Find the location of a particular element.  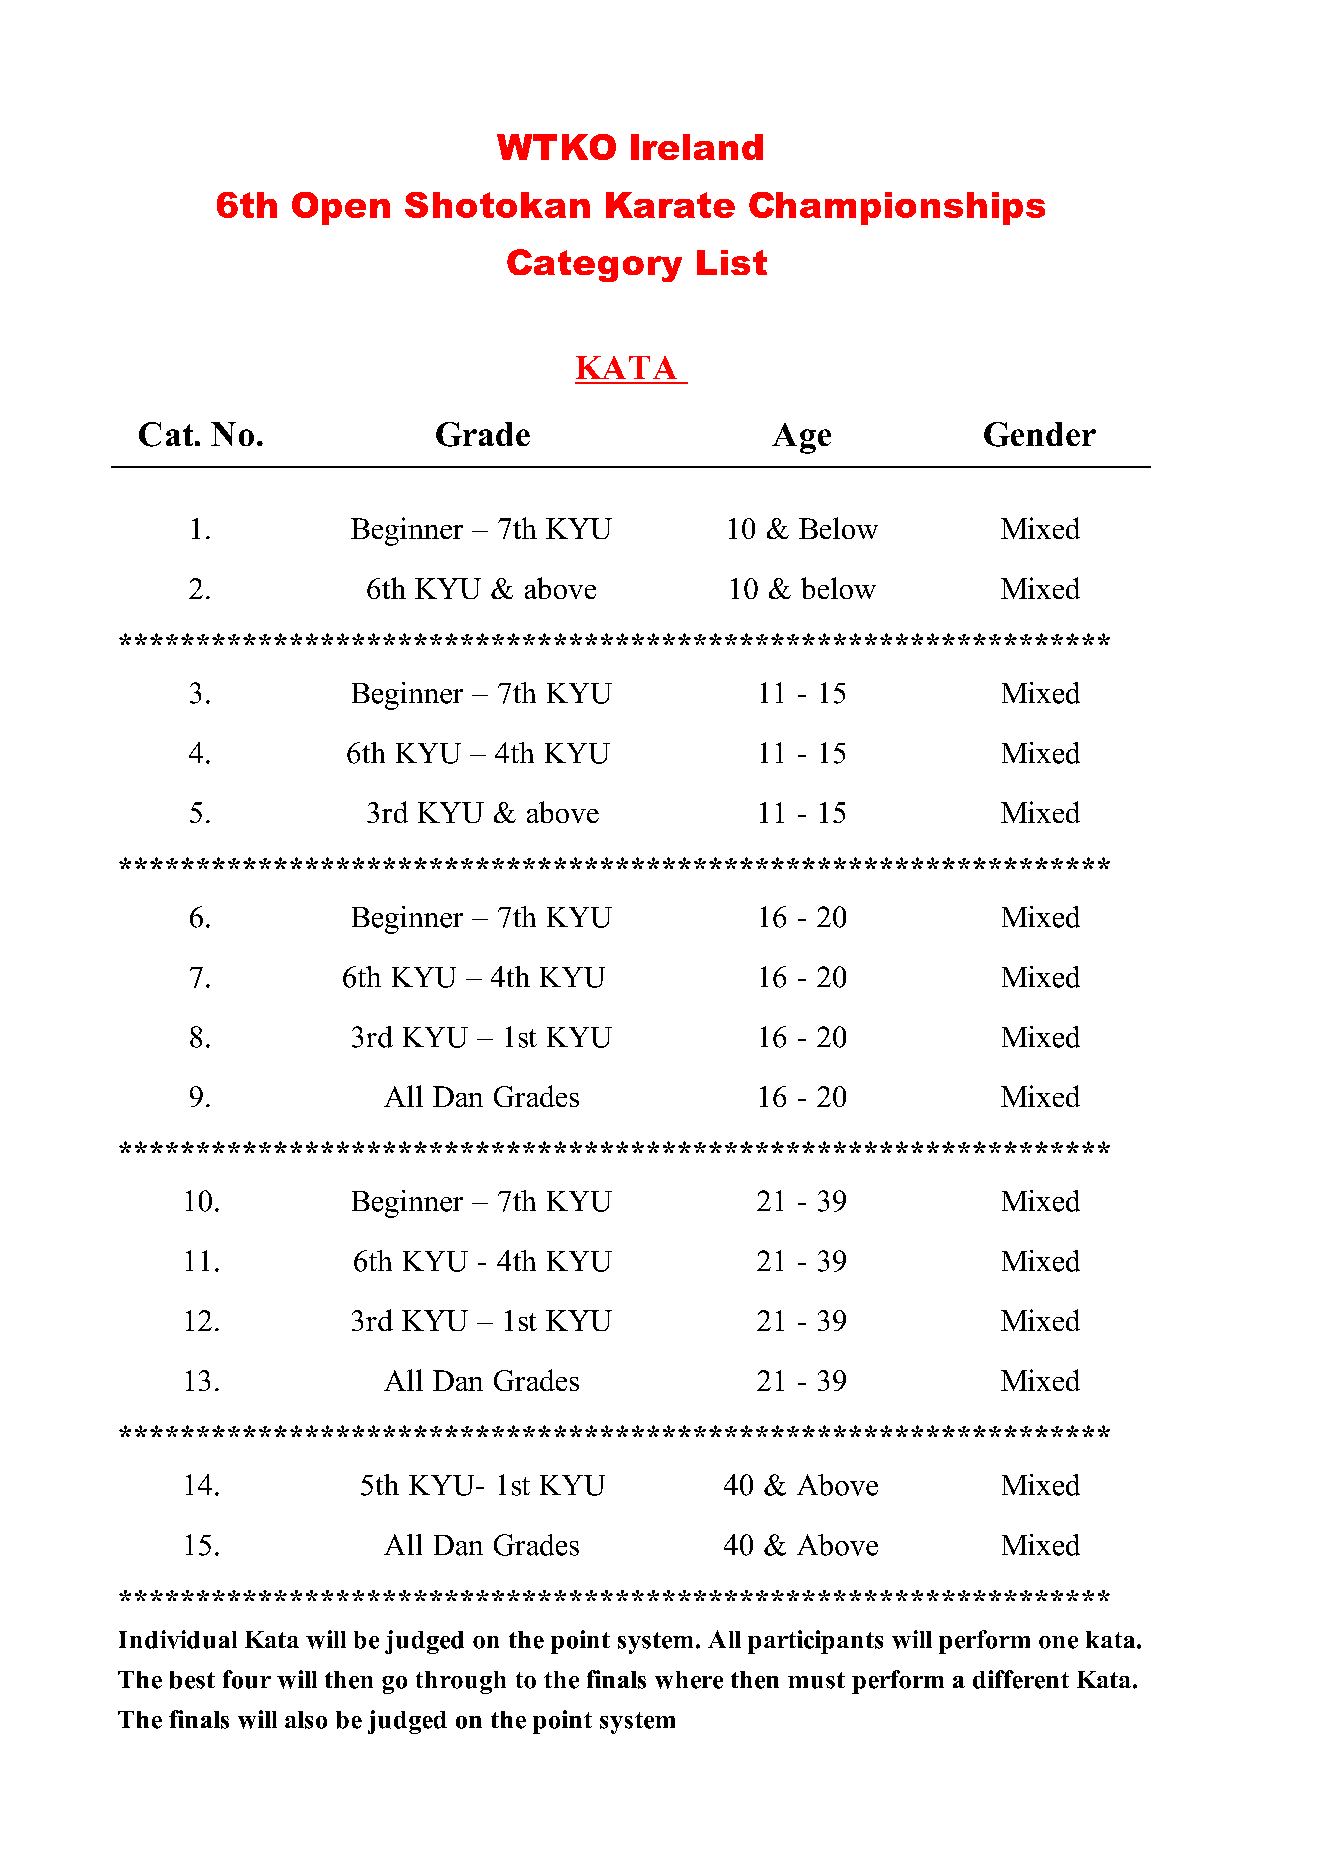

Open is located at coordinates (341, 208).
